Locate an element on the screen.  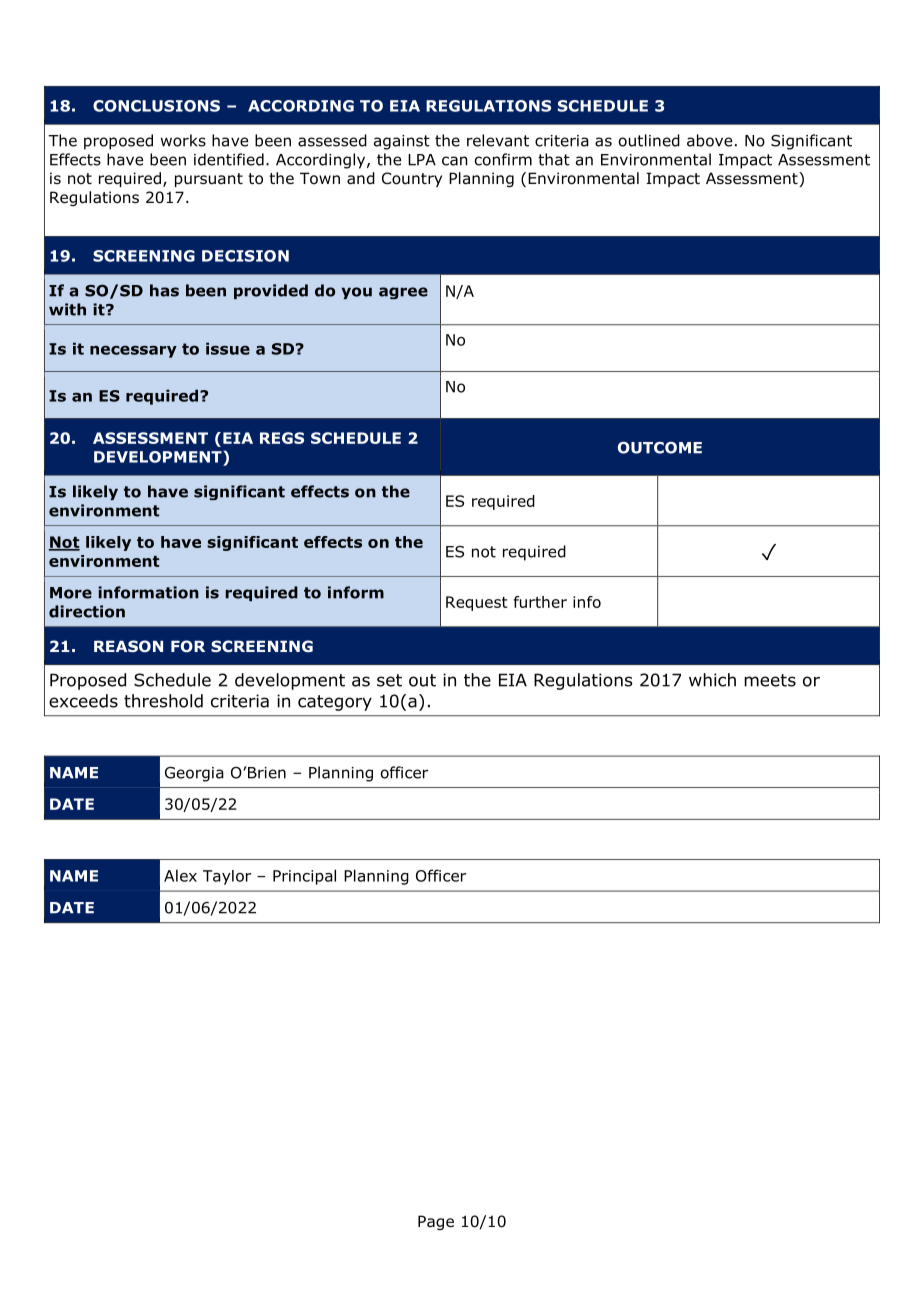
against is located at coordinates (402, 142).
